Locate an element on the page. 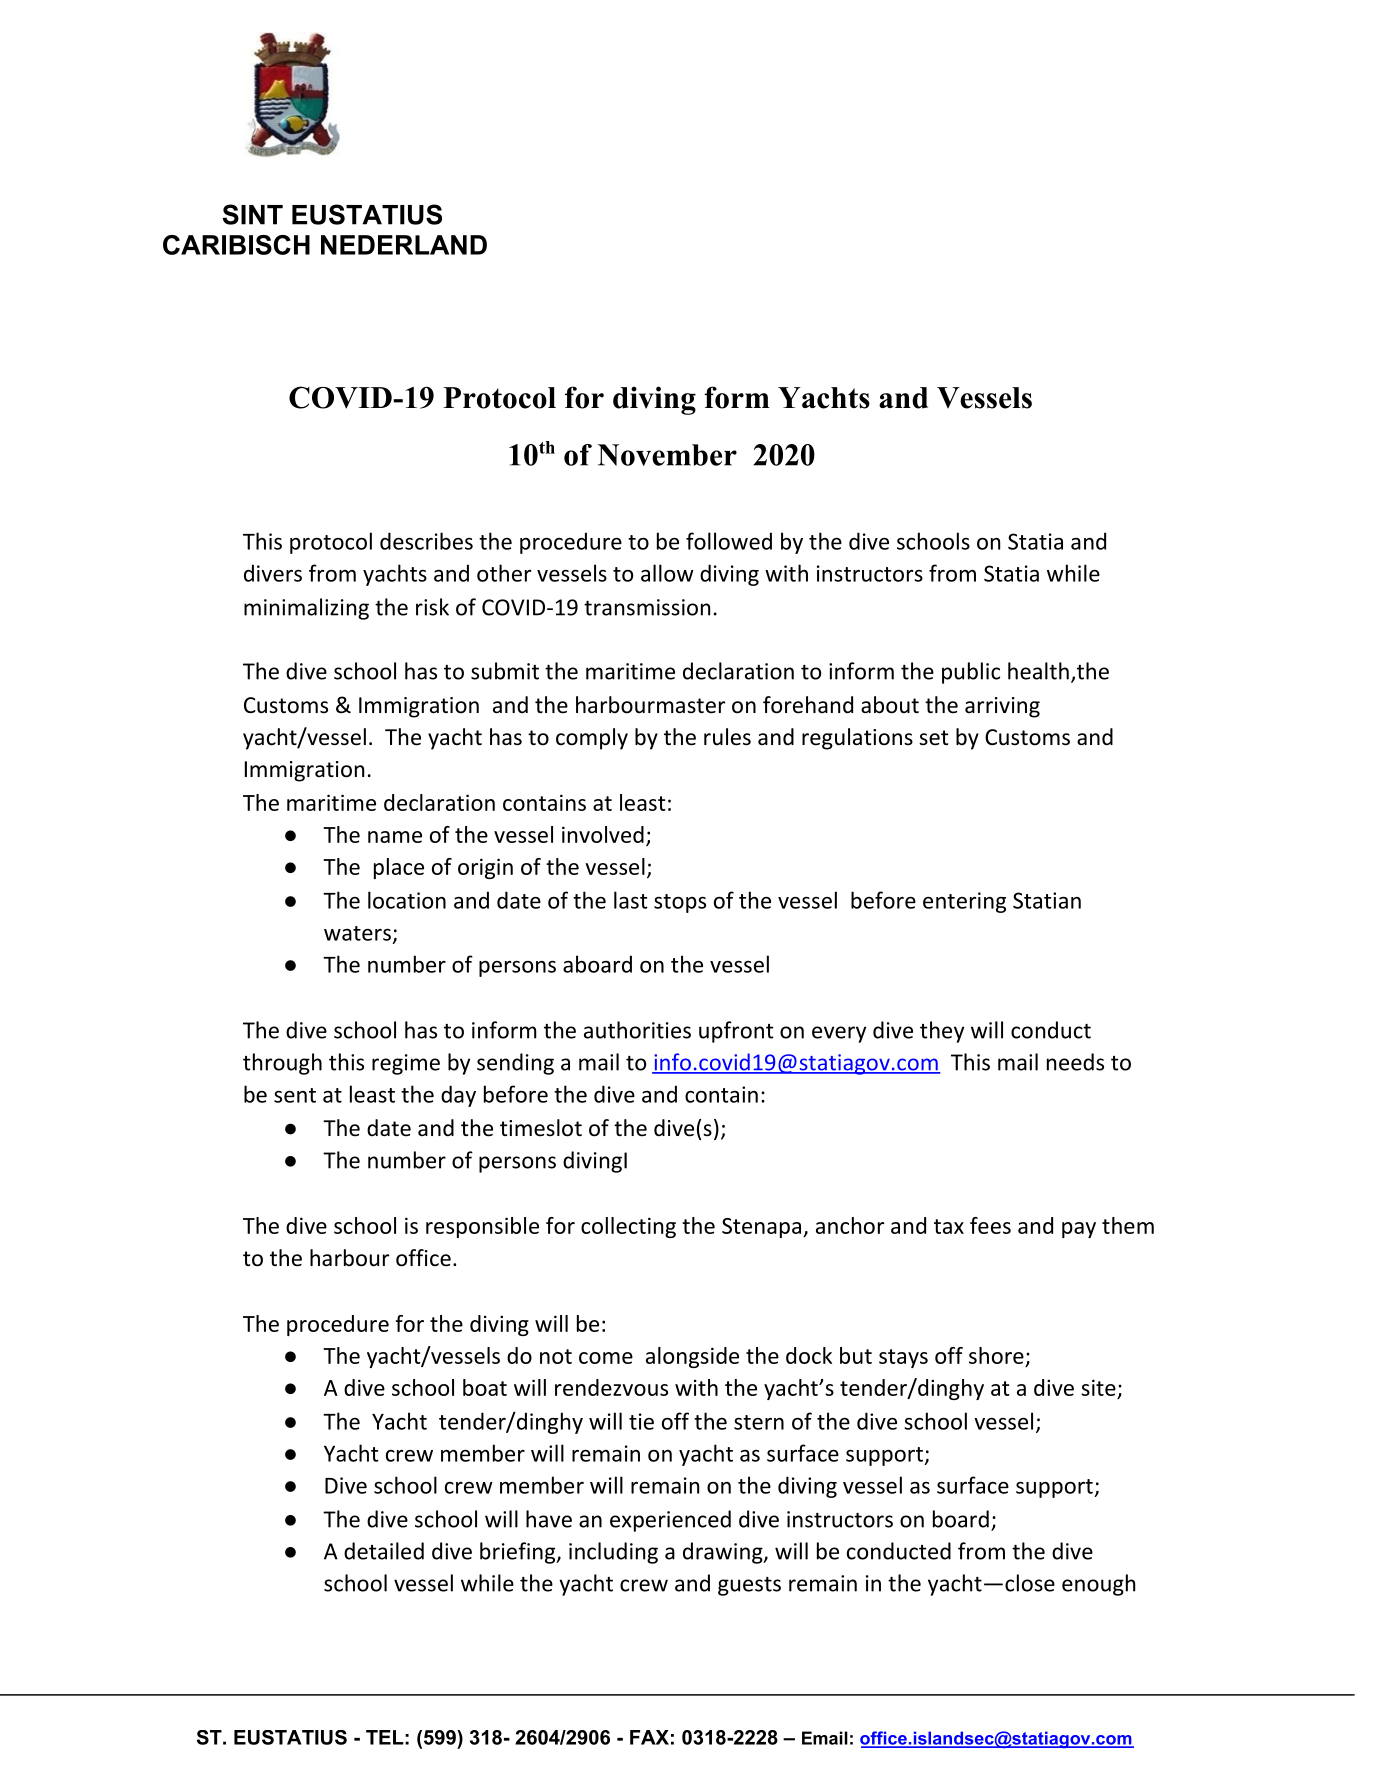 This document has width=1375, height=1780. risk is located at coordinates (432, 607).
